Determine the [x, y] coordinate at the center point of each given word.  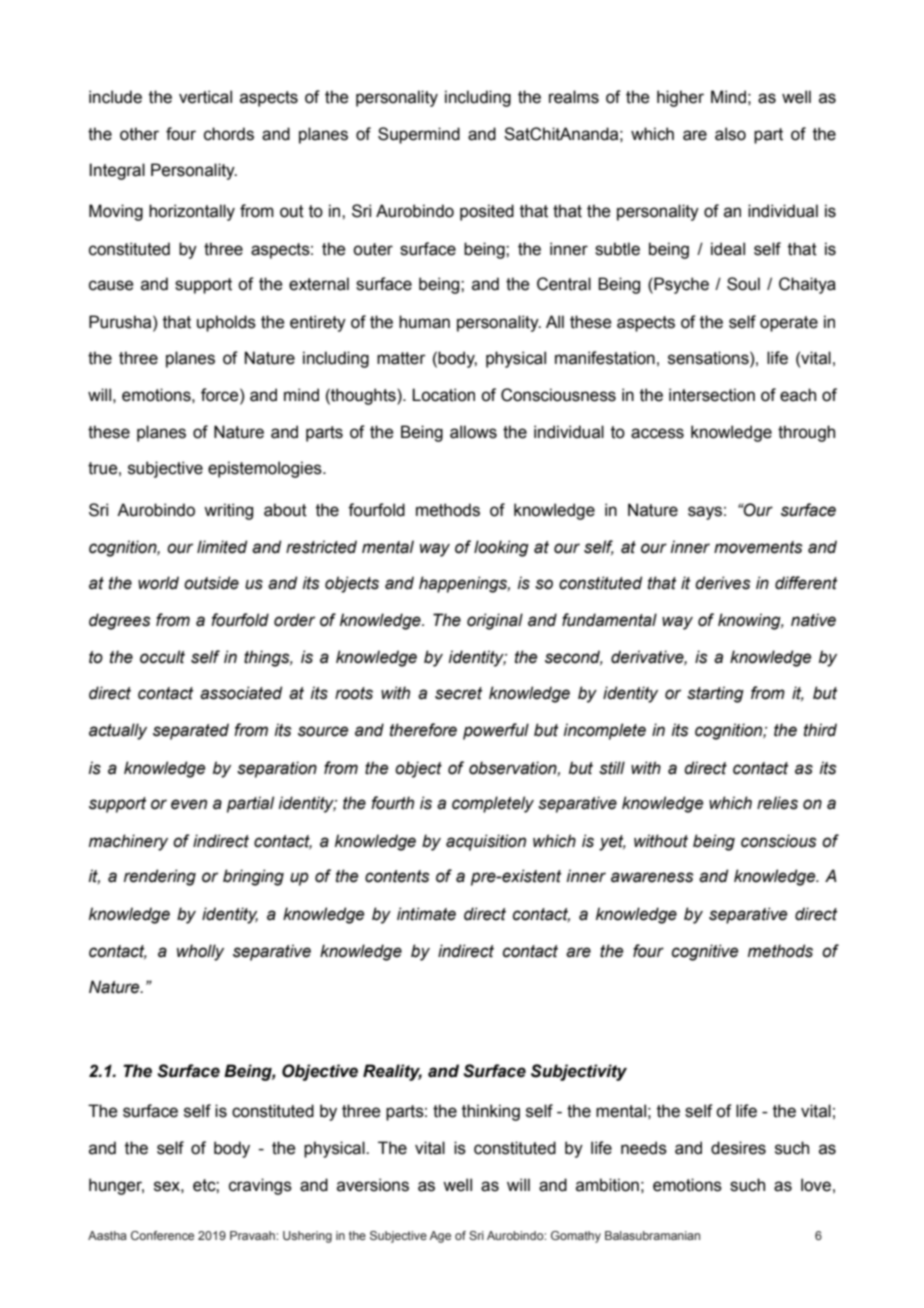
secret [458, 693]
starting [715, 694]
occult [162, 657]
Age [440, 1237]
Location [443, 395]
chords [229, 134]
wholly [200, 952]
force [221, 395]
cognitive [705, 952]
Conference [162, 1235]
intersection [712, 395]
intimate [426, 914]
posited [487, 212]
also [730, 134]
